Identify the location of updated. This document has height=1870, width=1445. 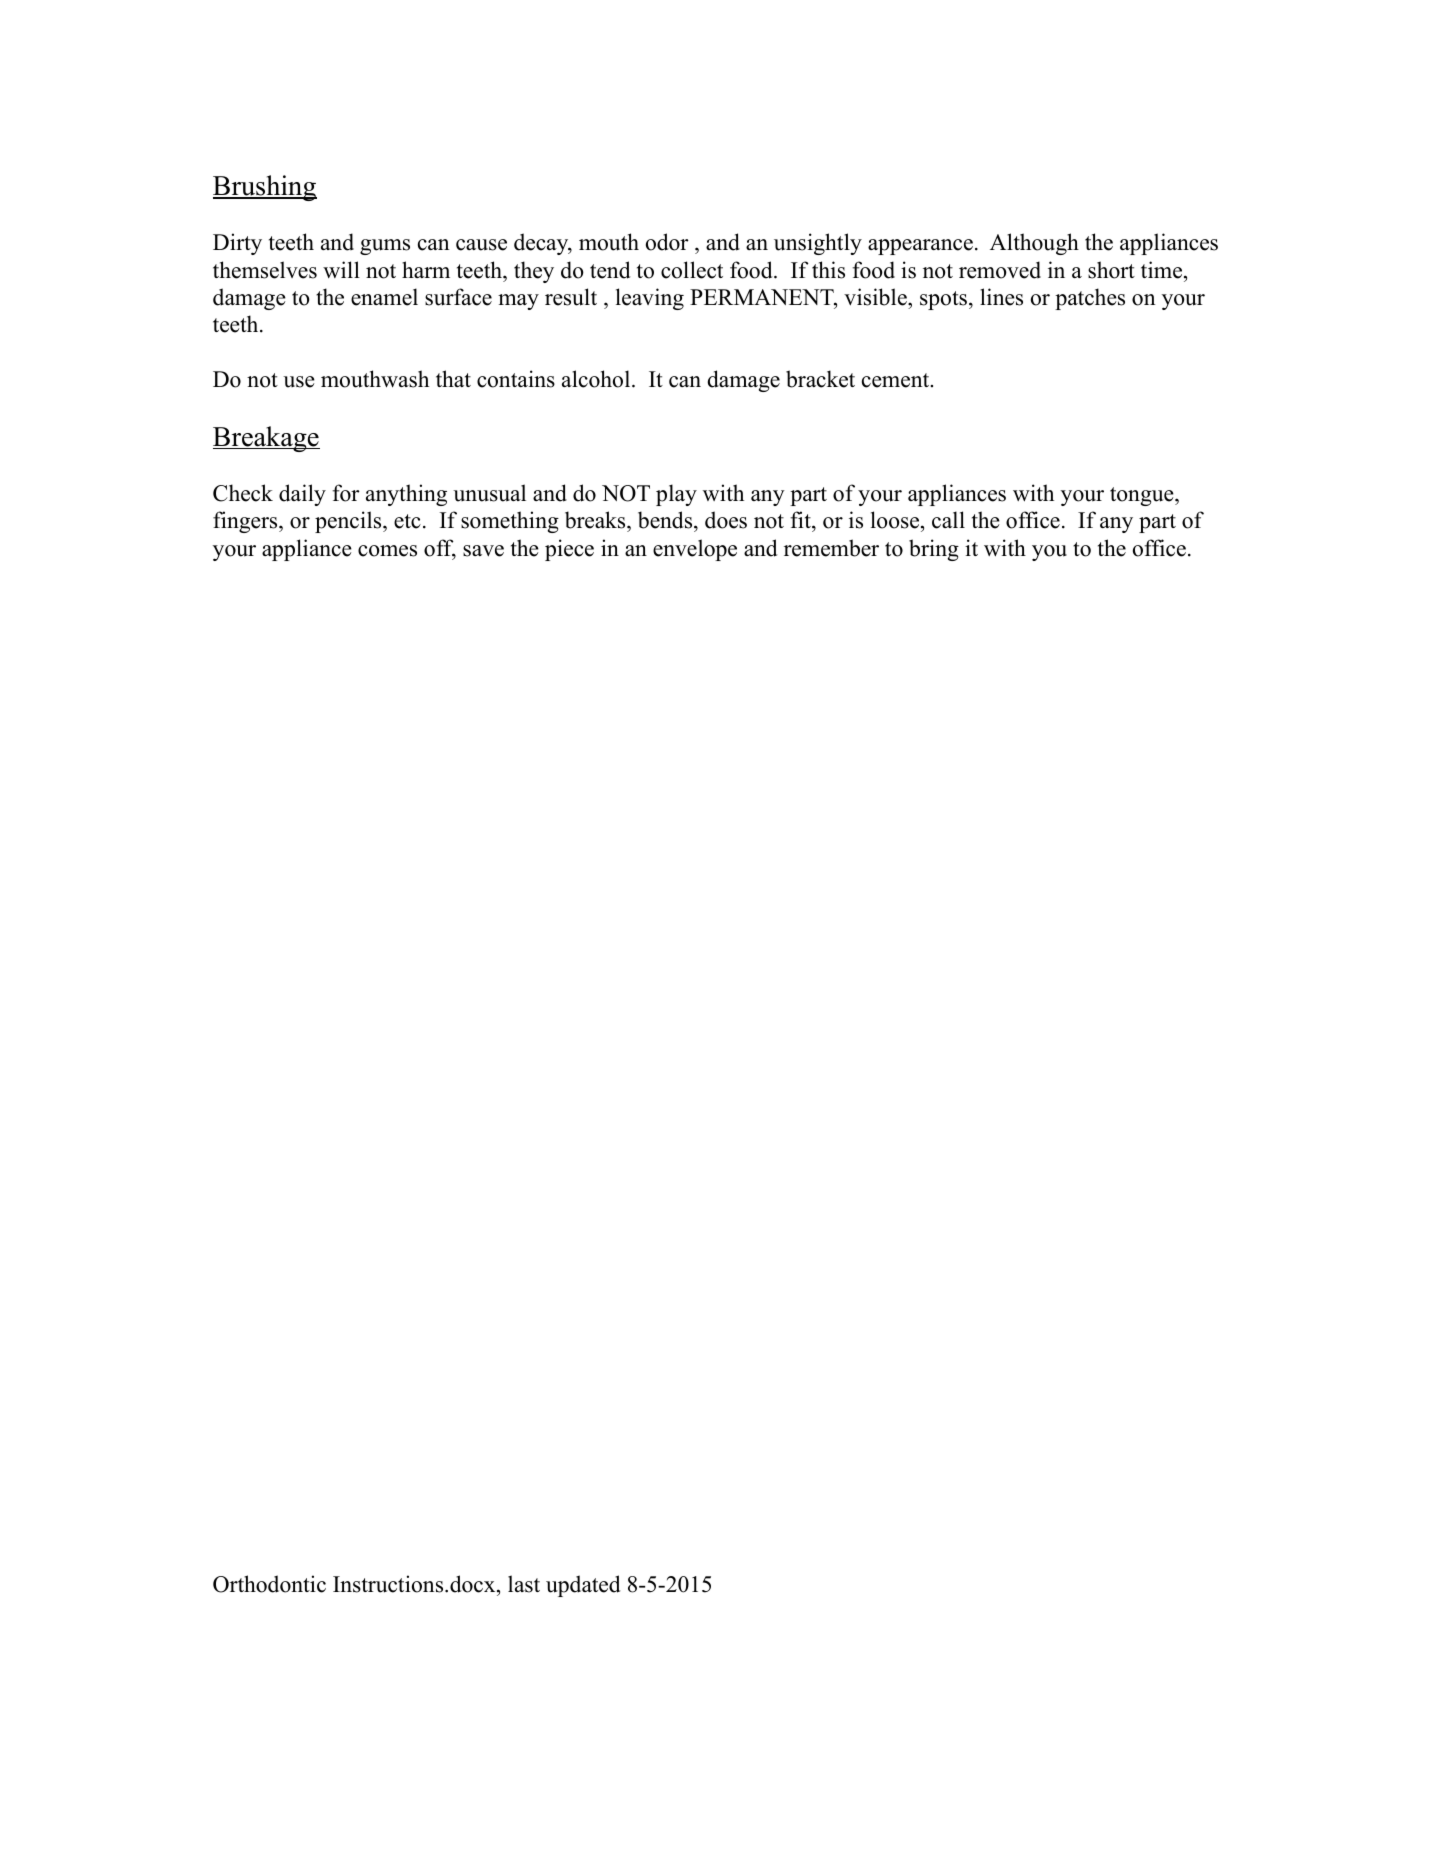
(583, 1586).
